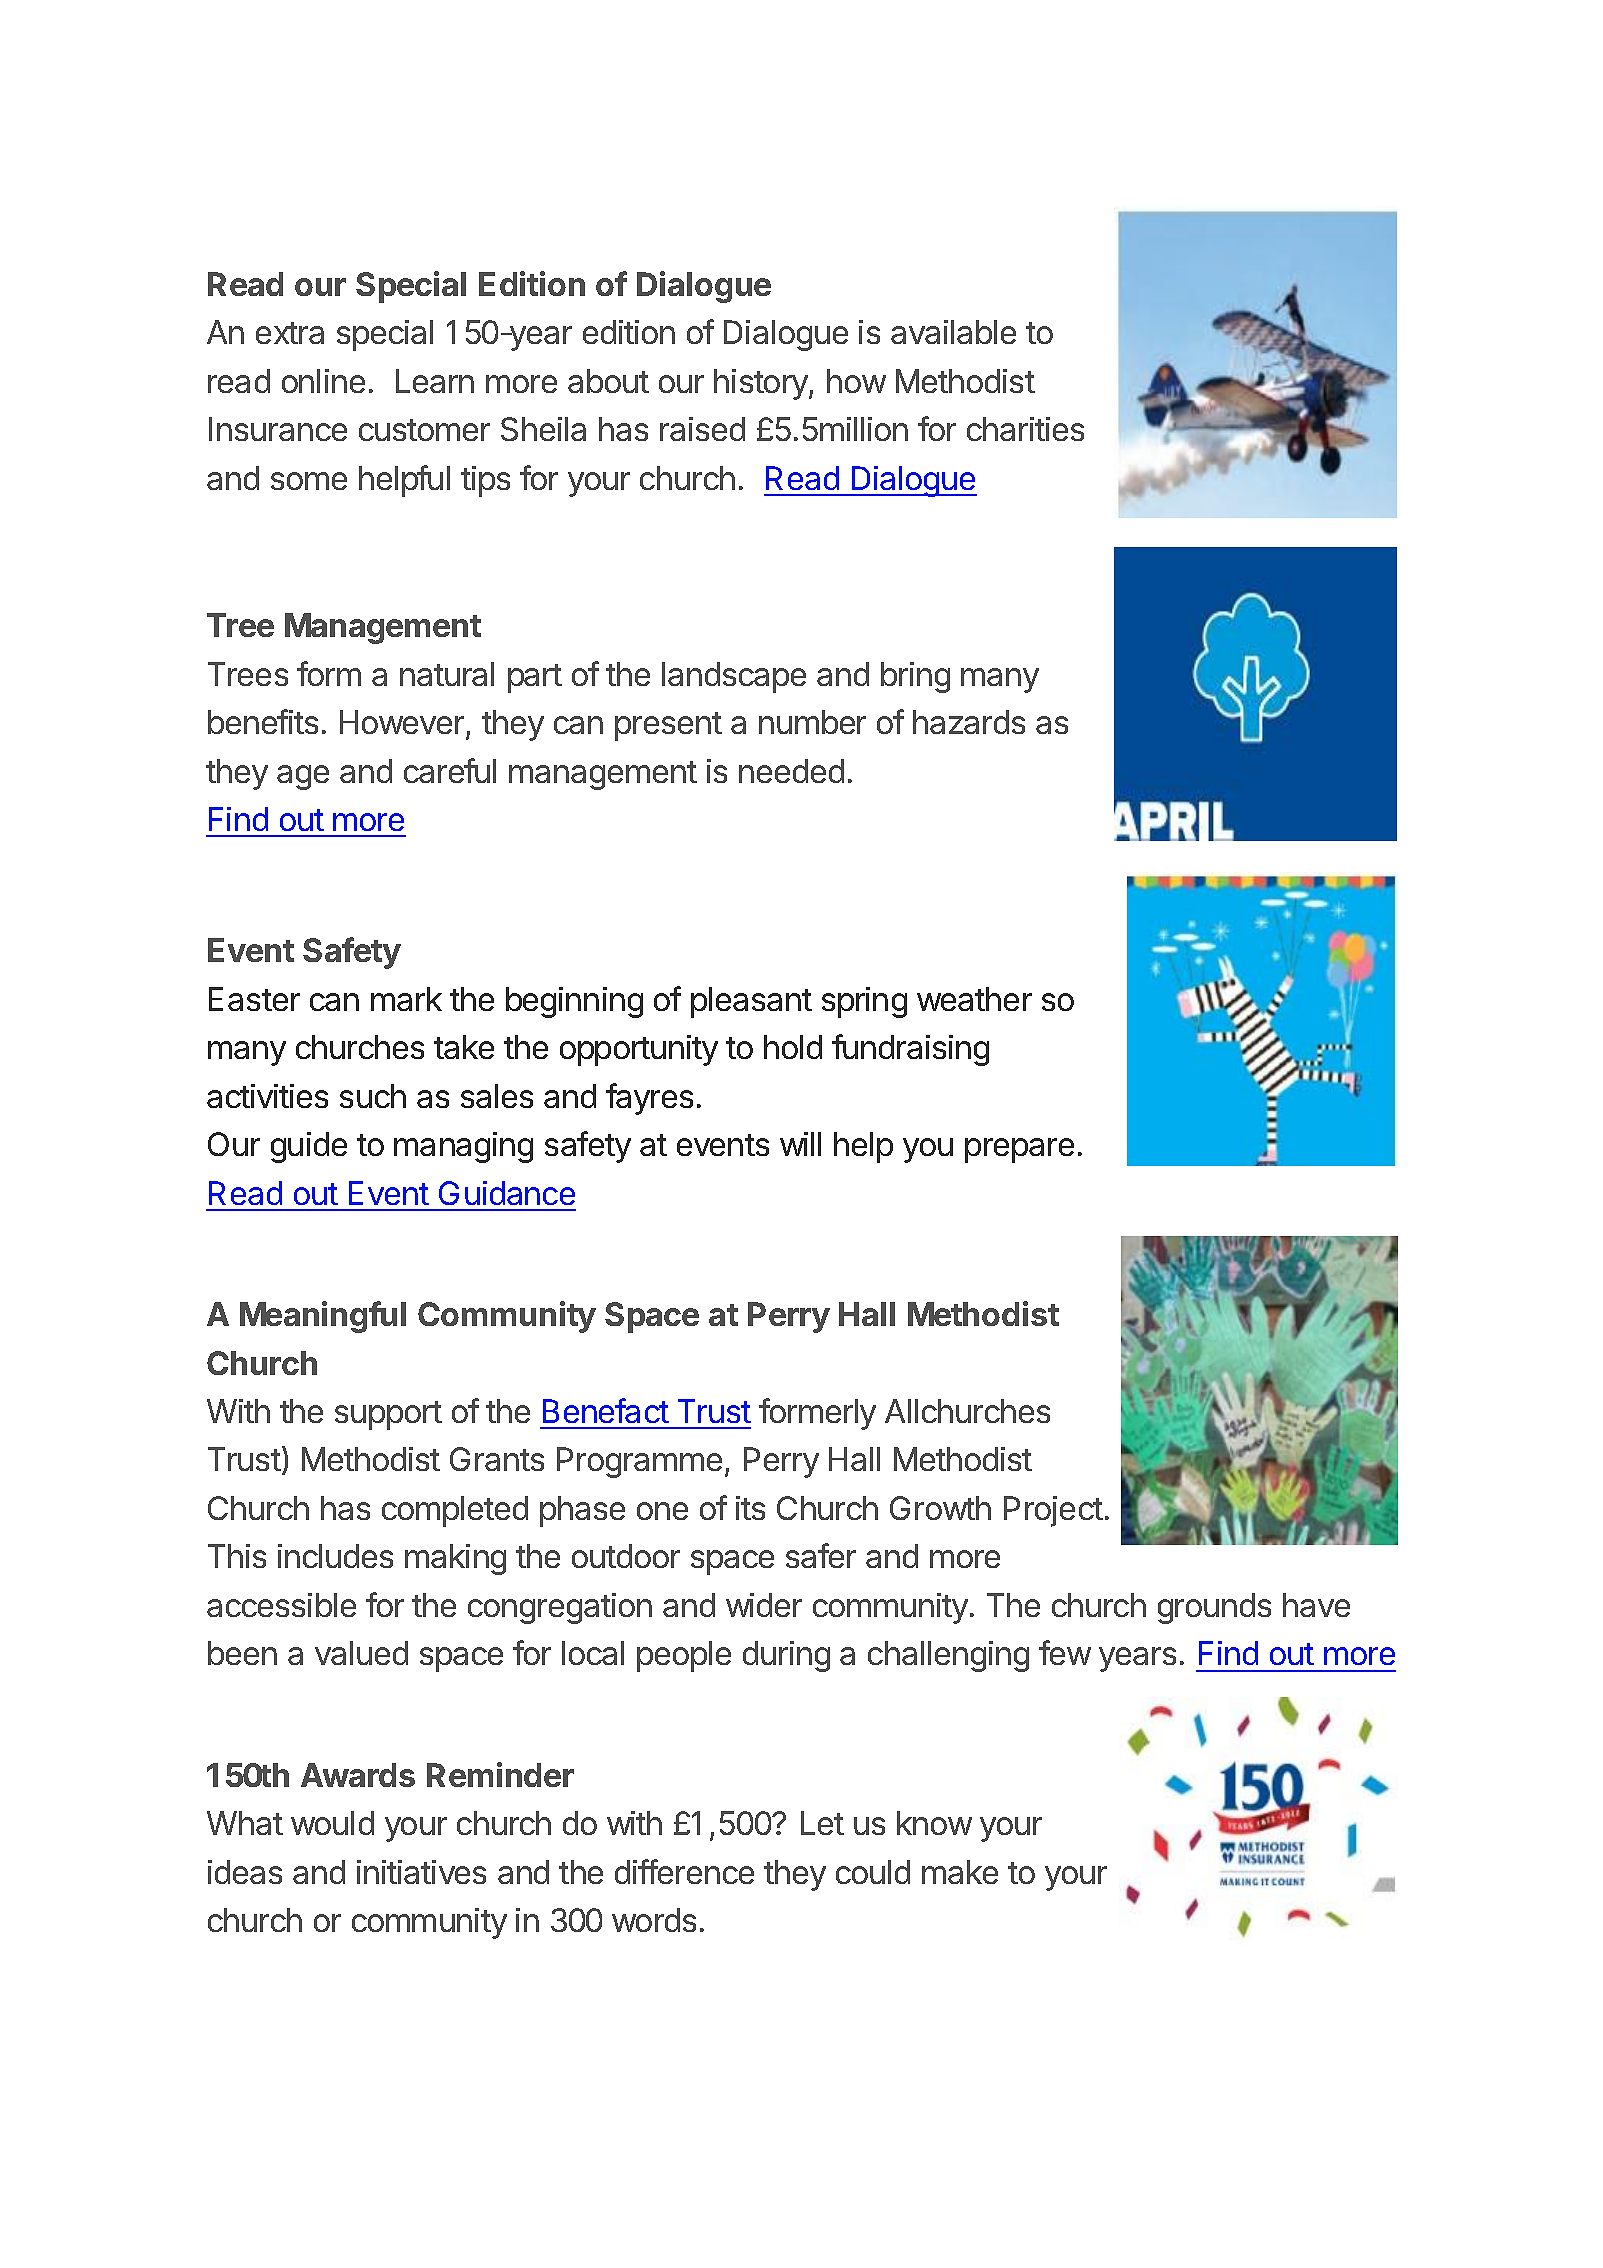 This page has height=2268, width=1603. Describe the element at coordinates (373, 1096) in the page. I see `such` at that location.
